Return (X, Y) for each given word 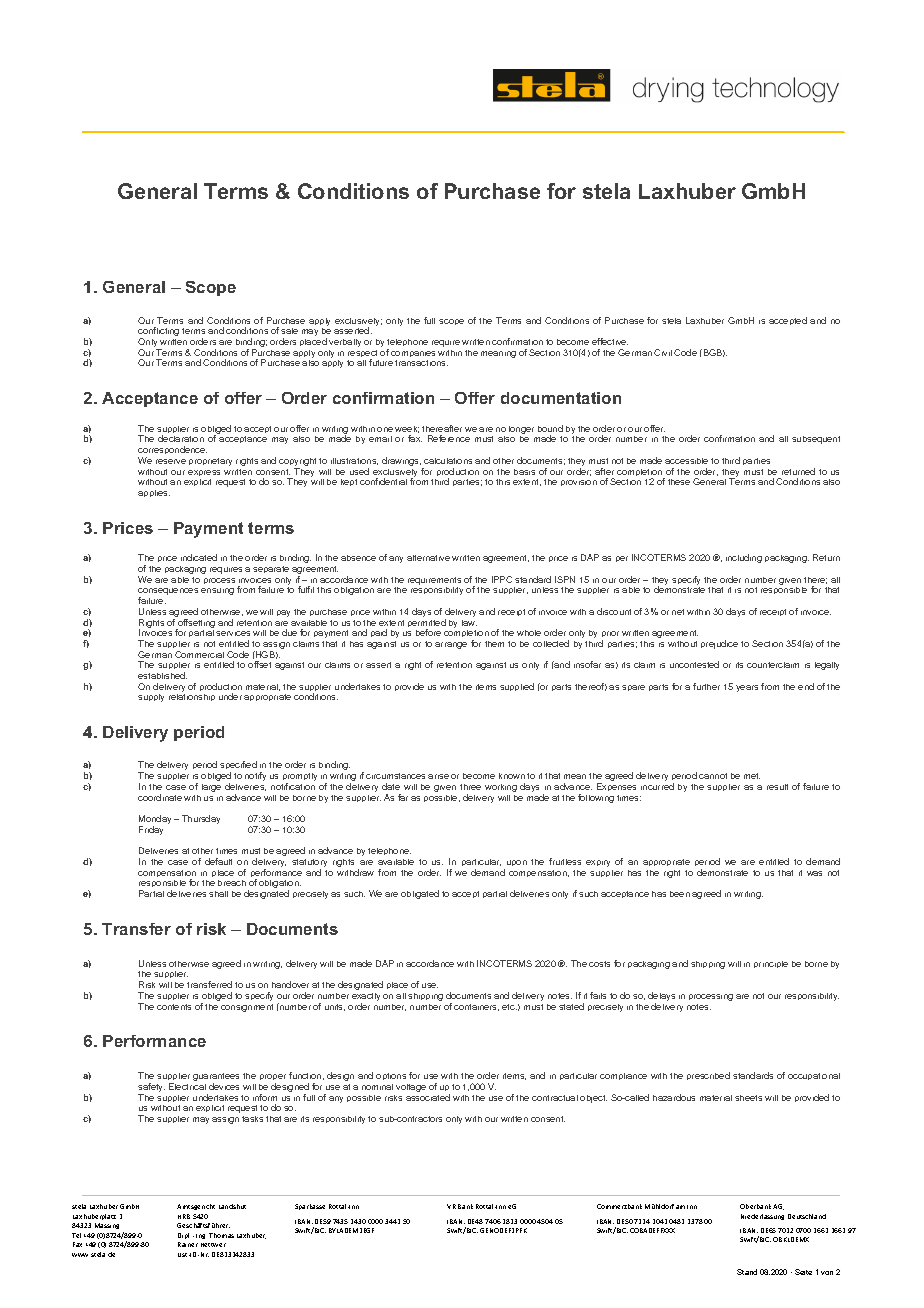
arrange (451, 645)
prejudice (719, 644)
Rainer (188, 1244)
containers (476, 1007)
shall (218, 894)
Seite (803, 1272)
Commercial (199, 654)
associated (428, 1097)
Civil (663, 352)
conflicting (158, 333)
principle (771, 964)
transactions (421, 363)
